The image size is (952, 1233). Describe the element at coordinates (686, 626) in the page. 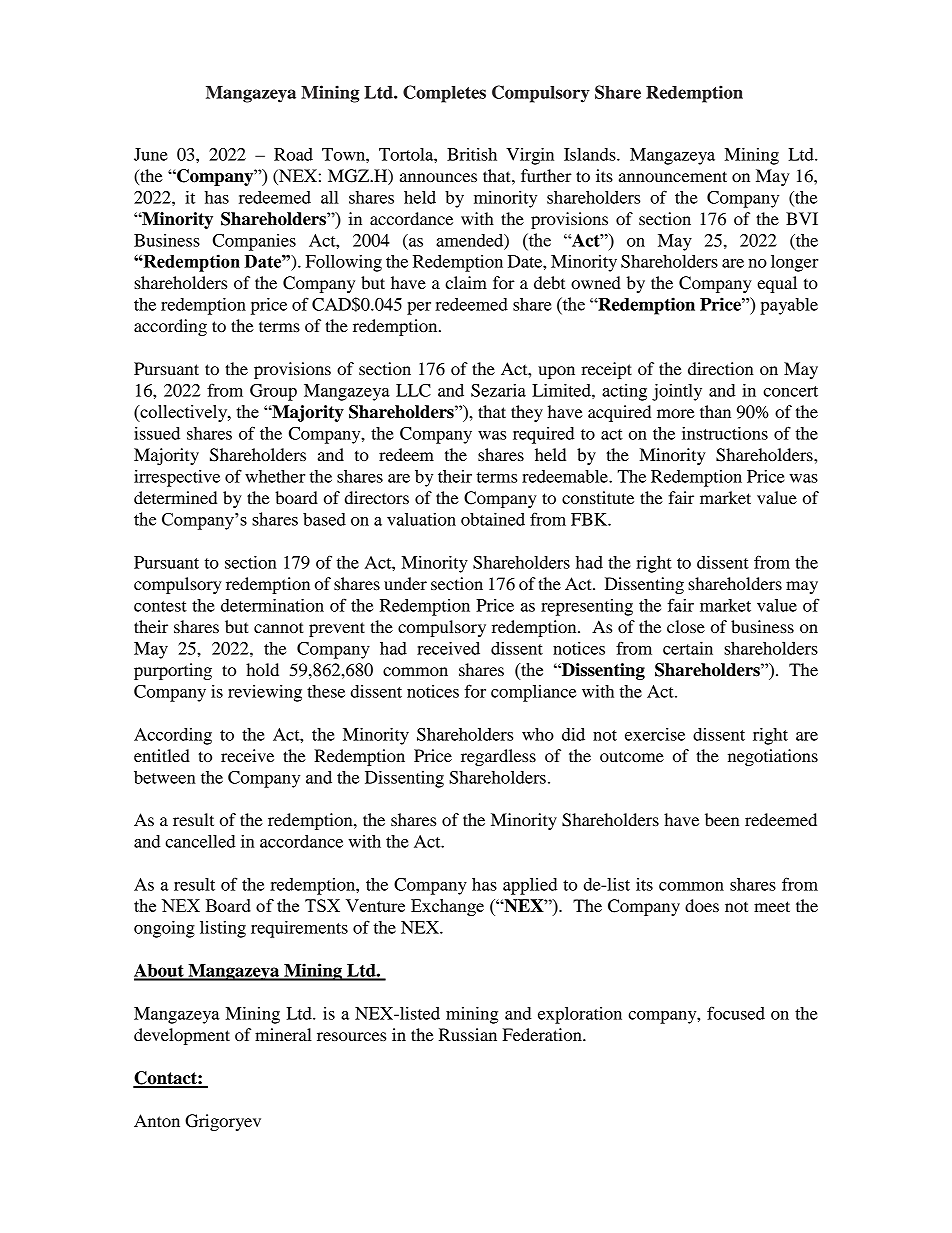

I see `close` at that location.
